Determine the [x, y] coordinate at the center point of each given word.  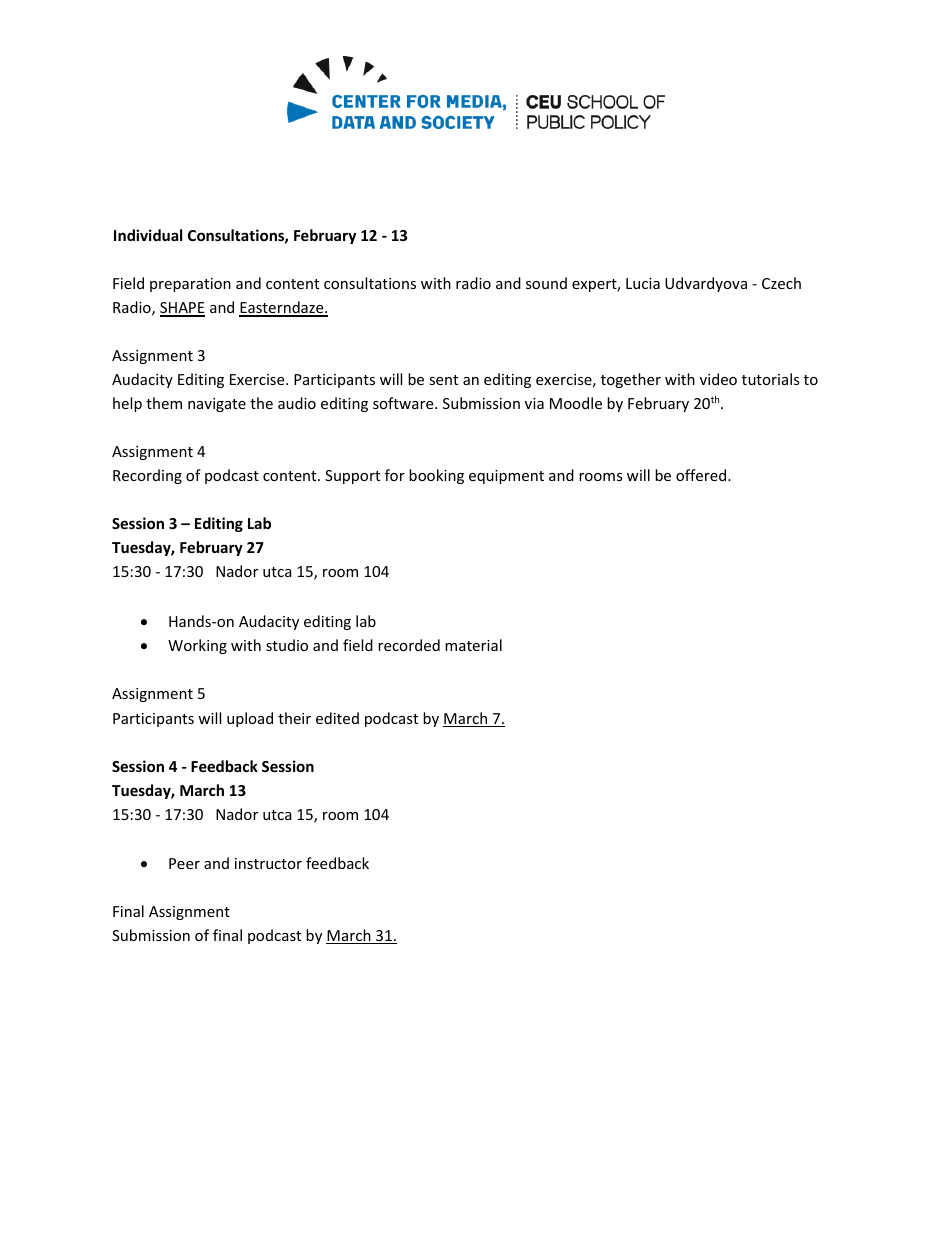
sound [546, 283]
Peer [184, 863]
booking [436, 476]
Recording [147, 476]
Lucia [643, 283]
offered [702, 475]
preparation [190, 285]
